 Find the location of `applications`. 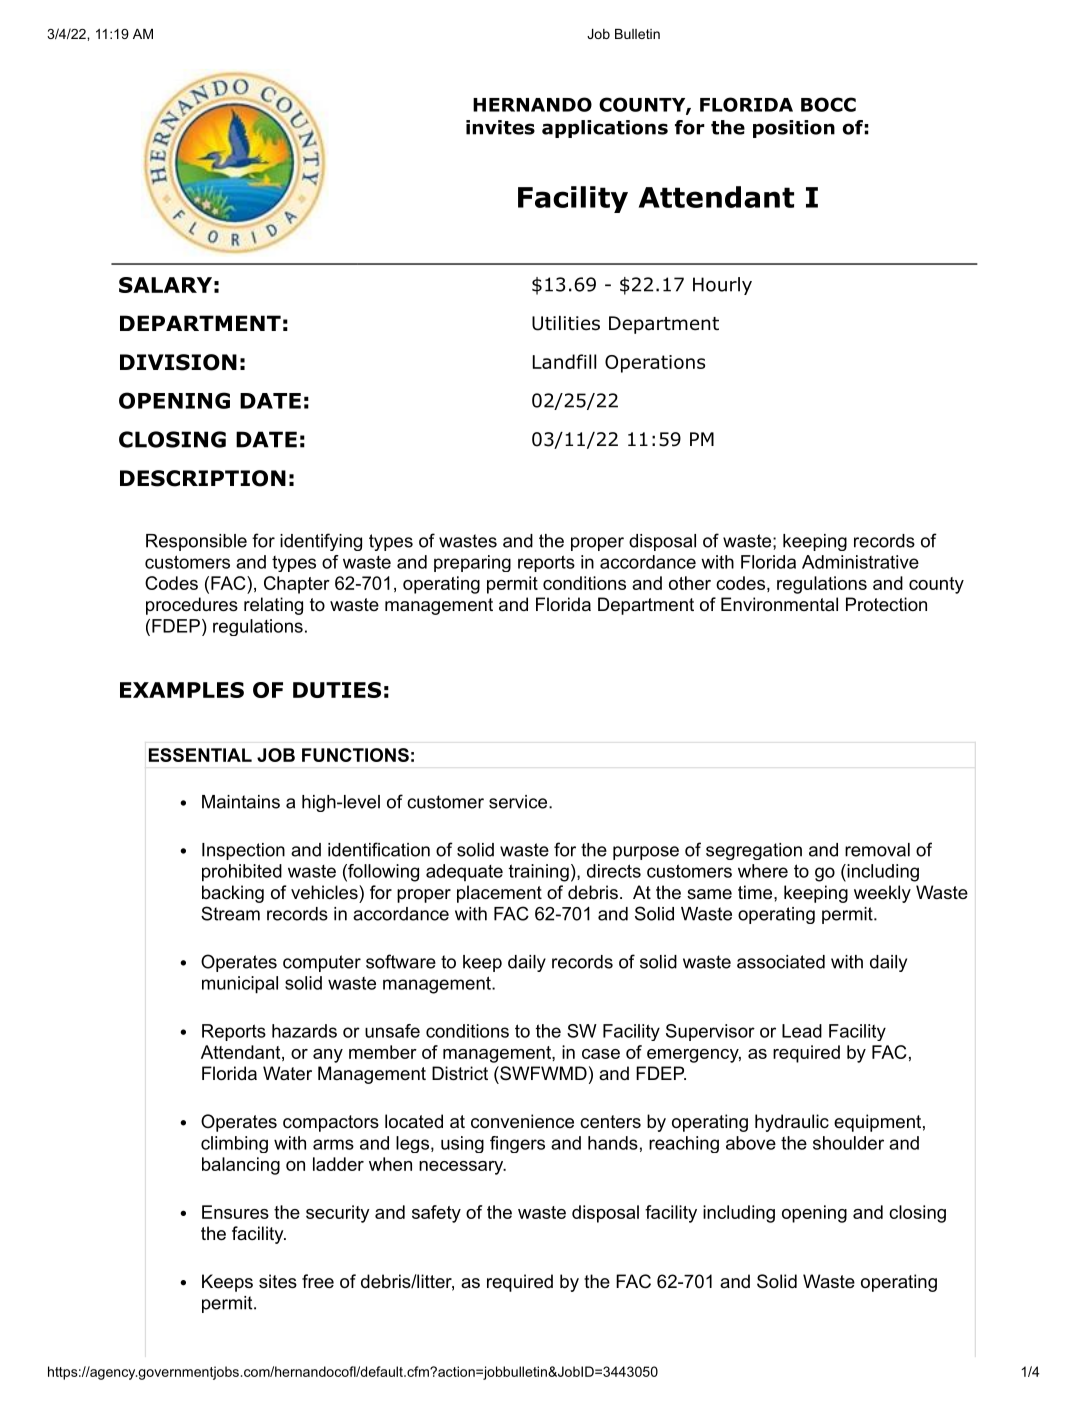

applications is located at coordinates (605, 129).
